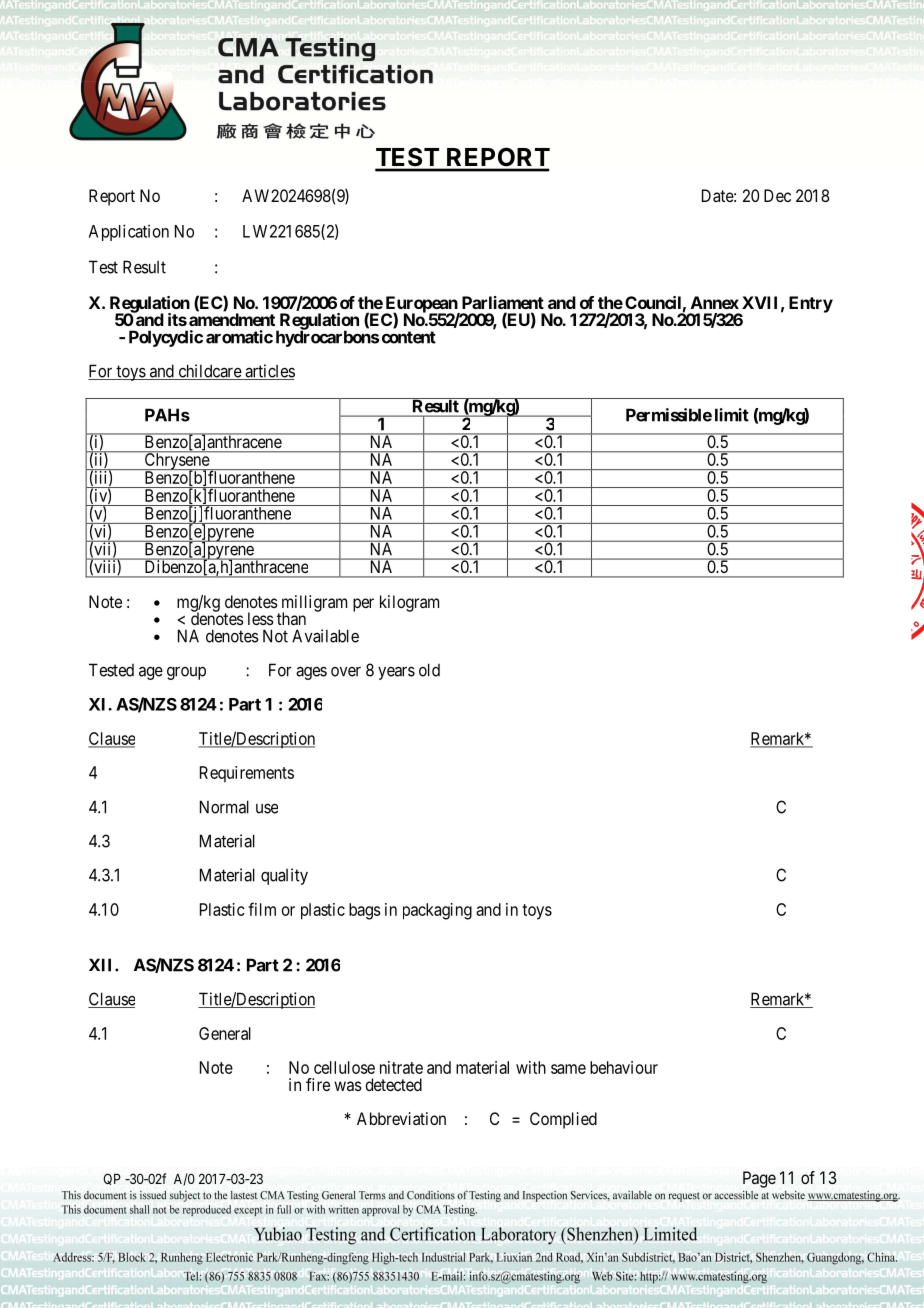 This screenshot has height=1308, width=924. Describe the element at coordinates (396, 673) in the screenshot. I see `years` at that location.
